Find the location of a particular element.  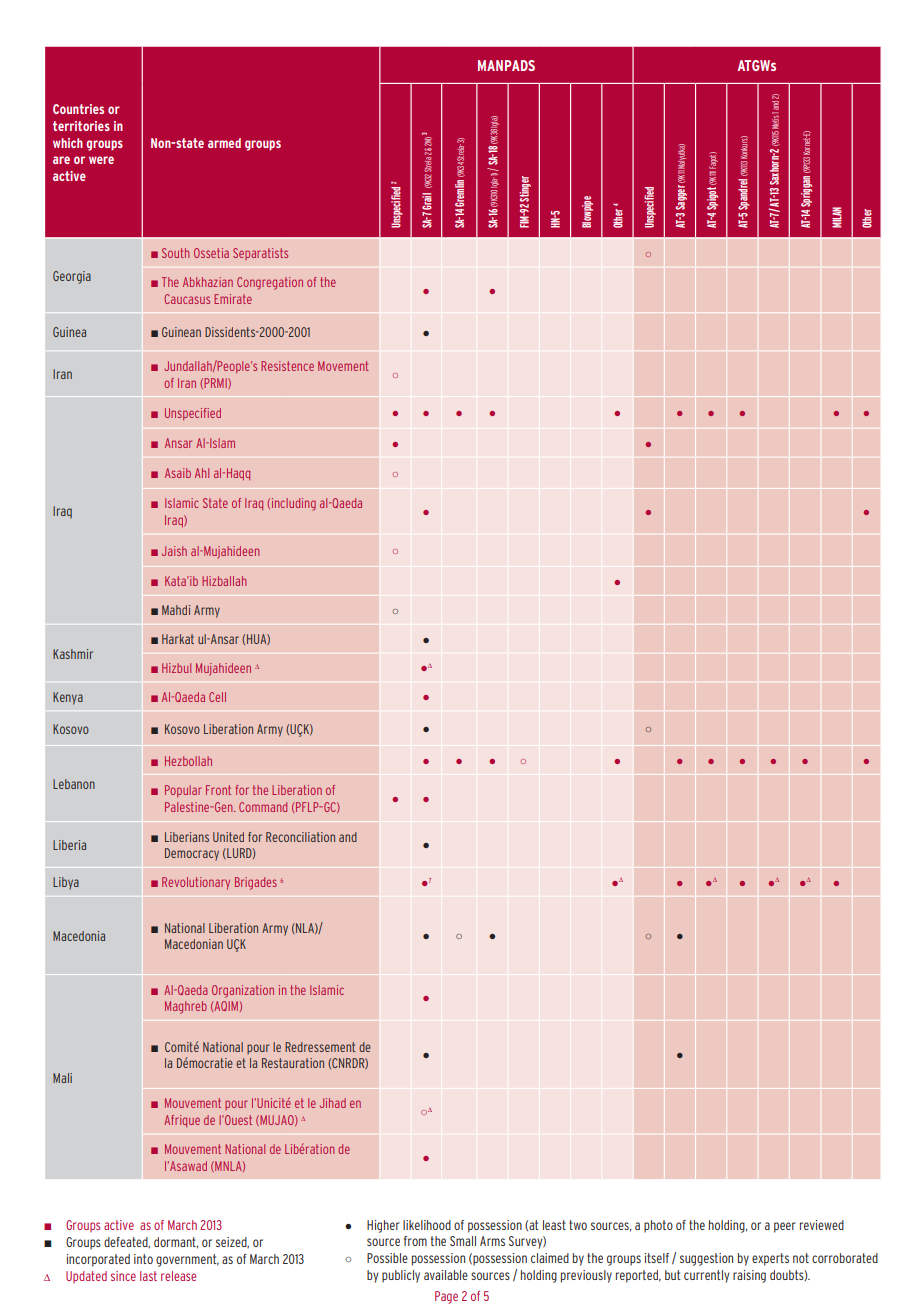

were is located at coordinates (101, 160).
